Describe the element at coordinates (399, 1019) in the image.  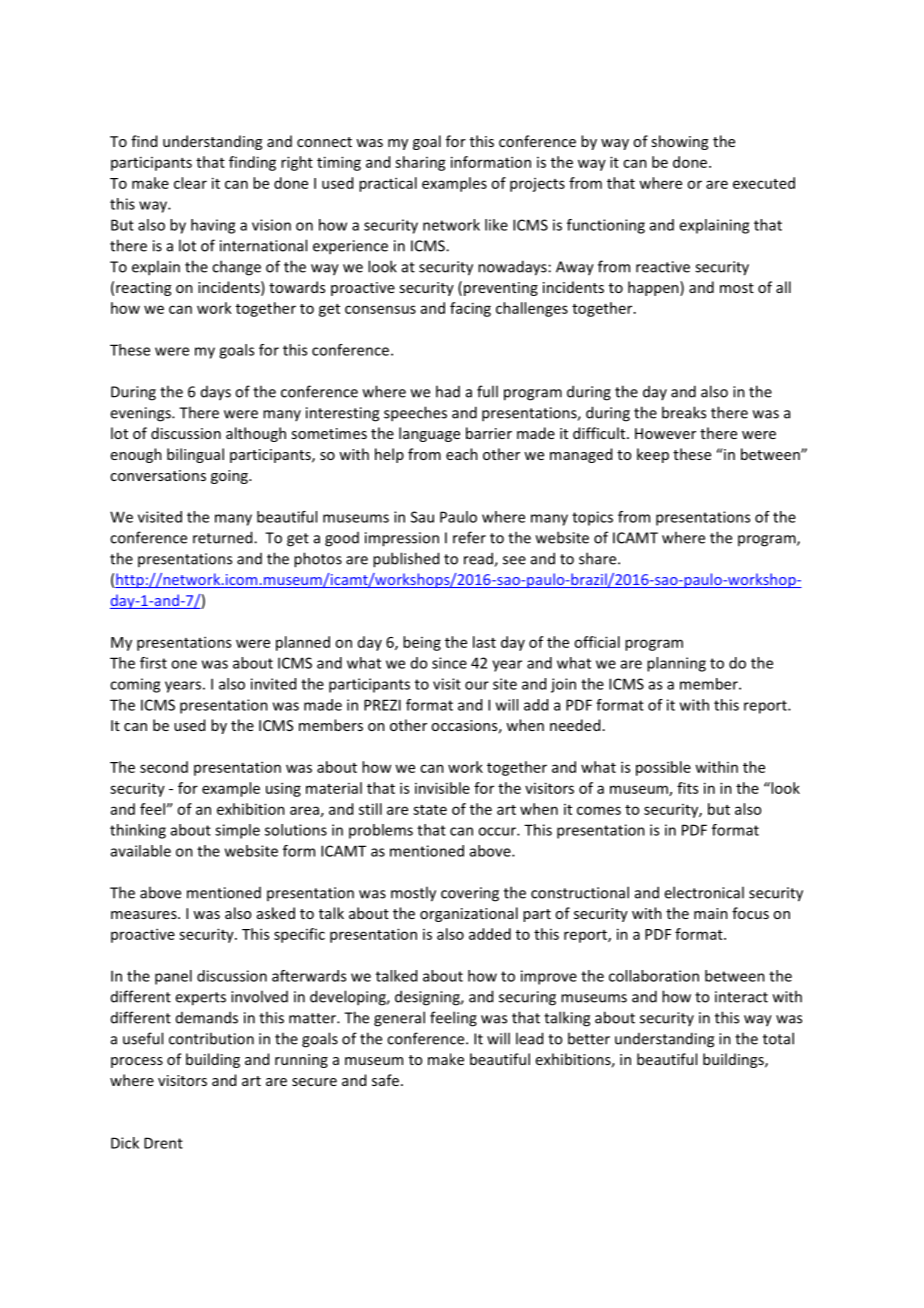
I see `general` at that location.
